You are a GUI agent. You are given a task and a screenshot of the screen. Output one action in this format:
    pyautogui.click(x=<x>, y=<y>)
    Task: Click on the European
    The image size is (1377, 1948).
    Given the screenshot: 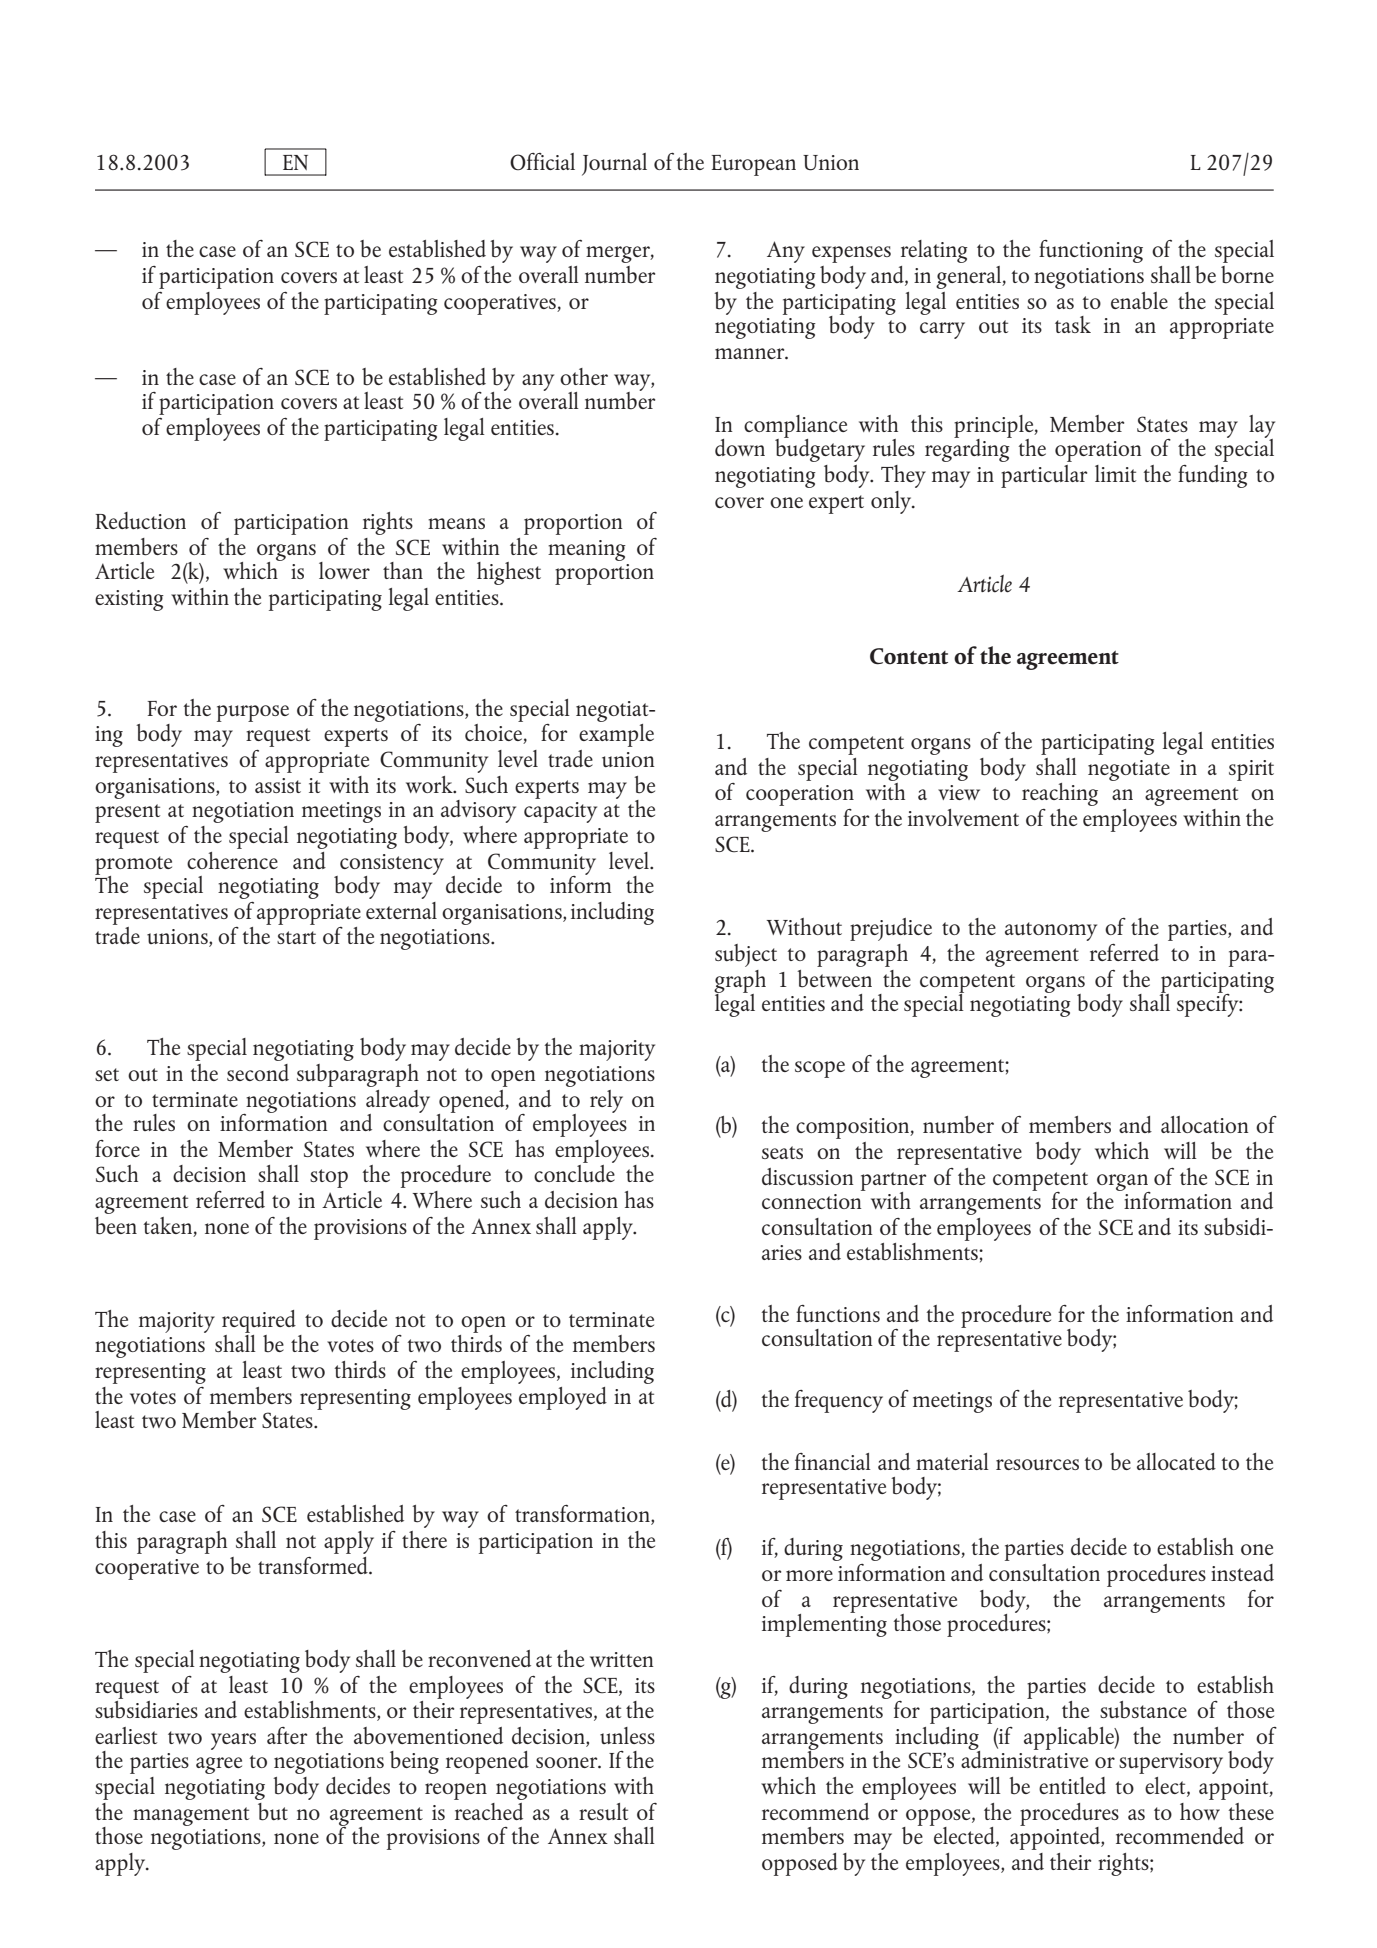 What is the action you would take?
    pyautogui.click(x=753, y=165)
